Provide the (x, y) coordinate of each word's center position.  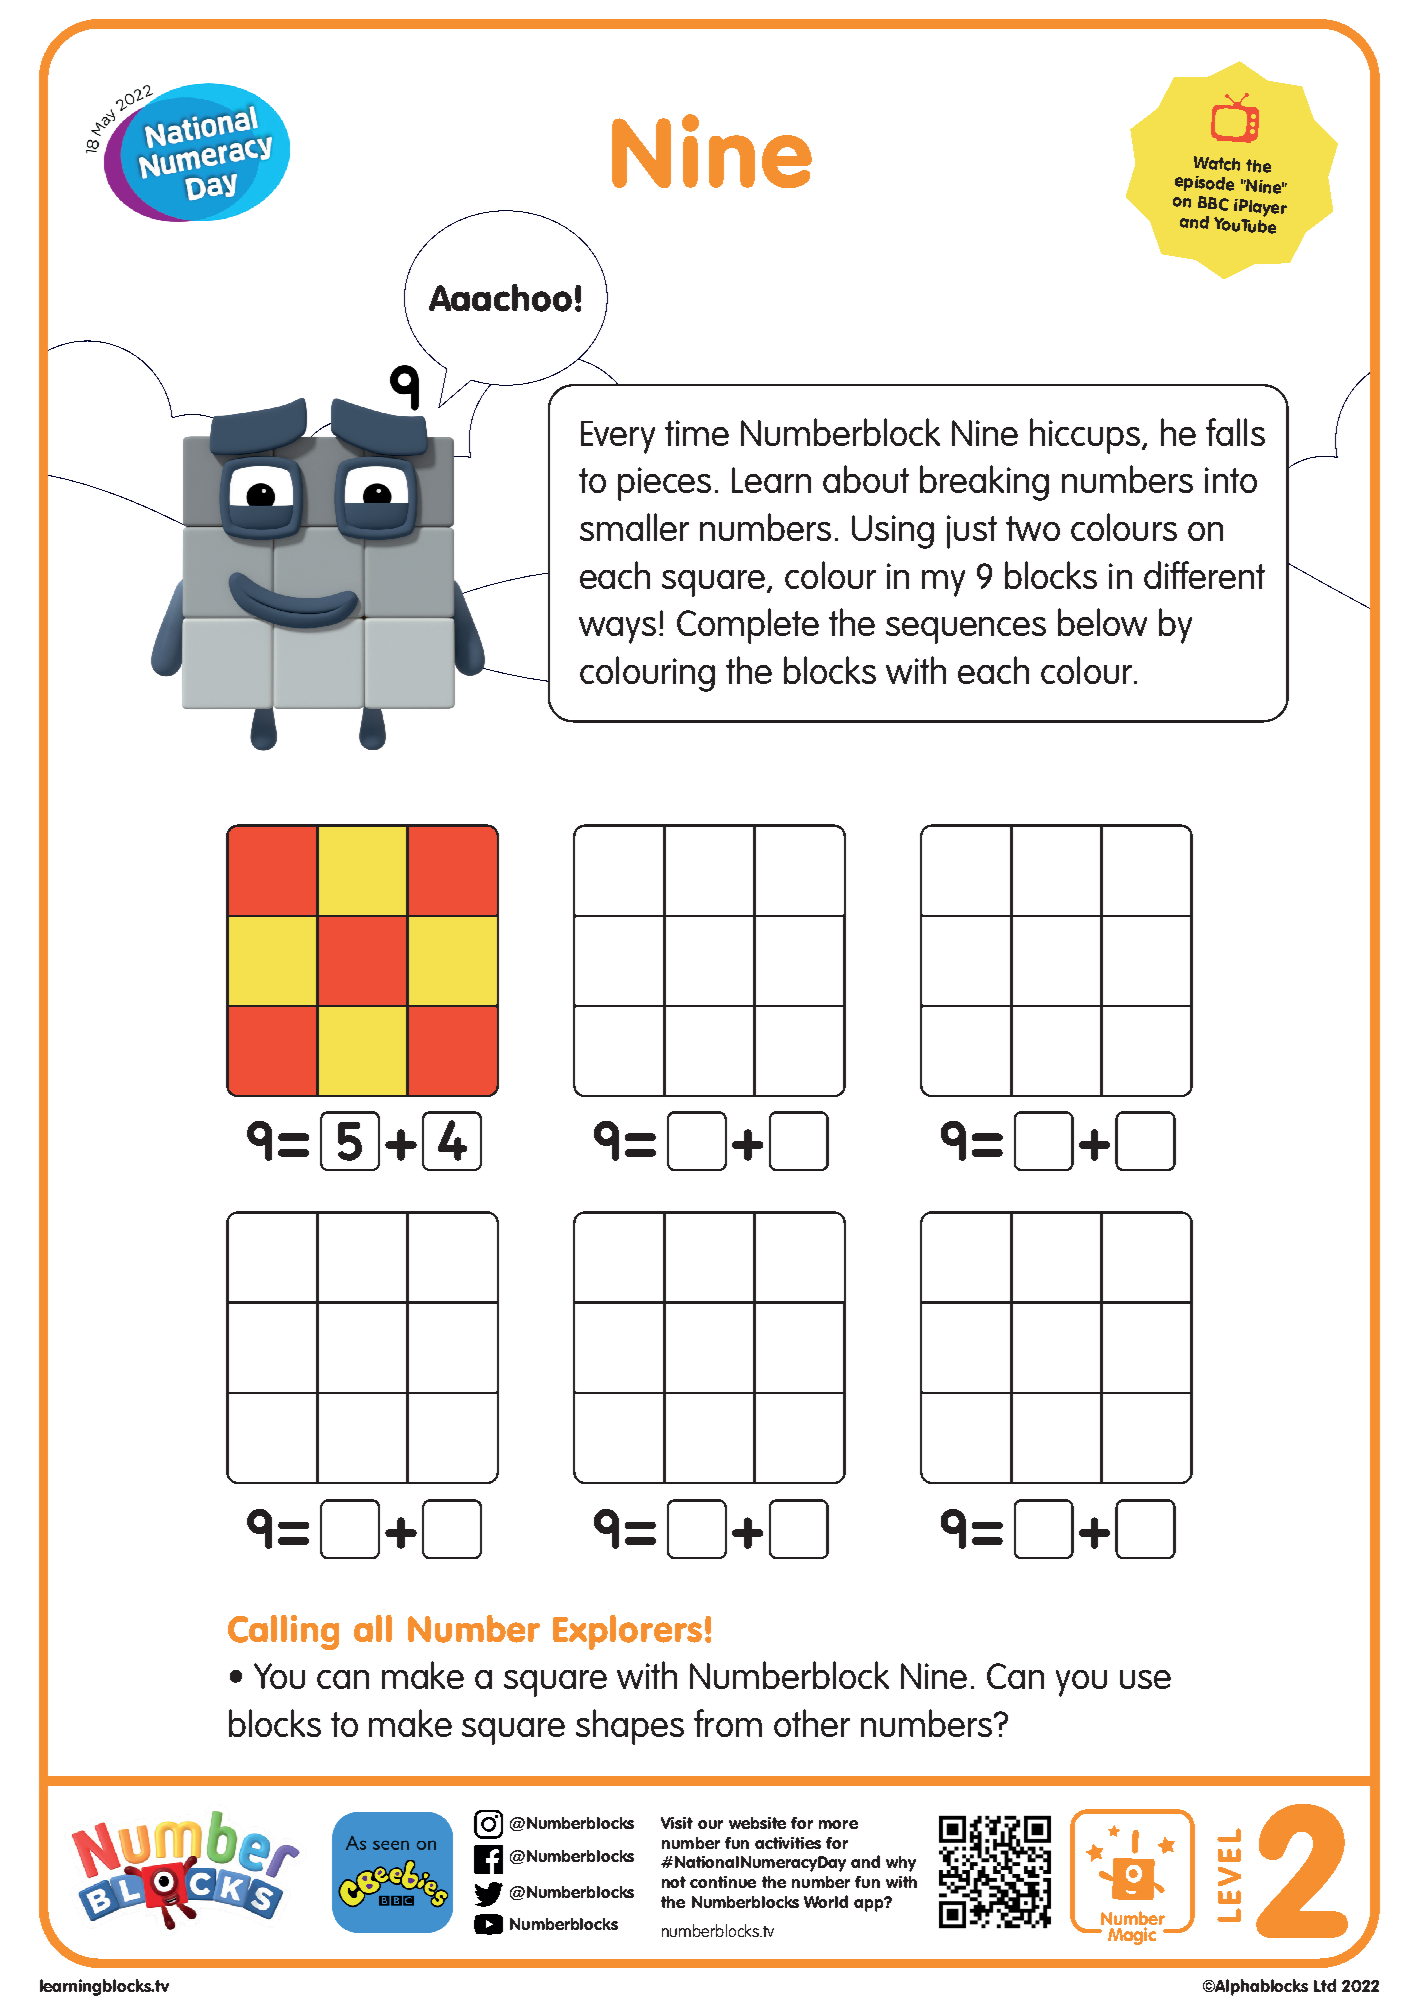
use (1145, 1679)
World (826, 1901)
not (674, 1882)
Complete (748, 626)
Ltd (1325, 1985)
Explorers (627, 1632)
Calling (283, 1632)
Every (618, 437)
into (1231, 480)
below (1102, 622)
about (866, 479)
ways (617, 630)
